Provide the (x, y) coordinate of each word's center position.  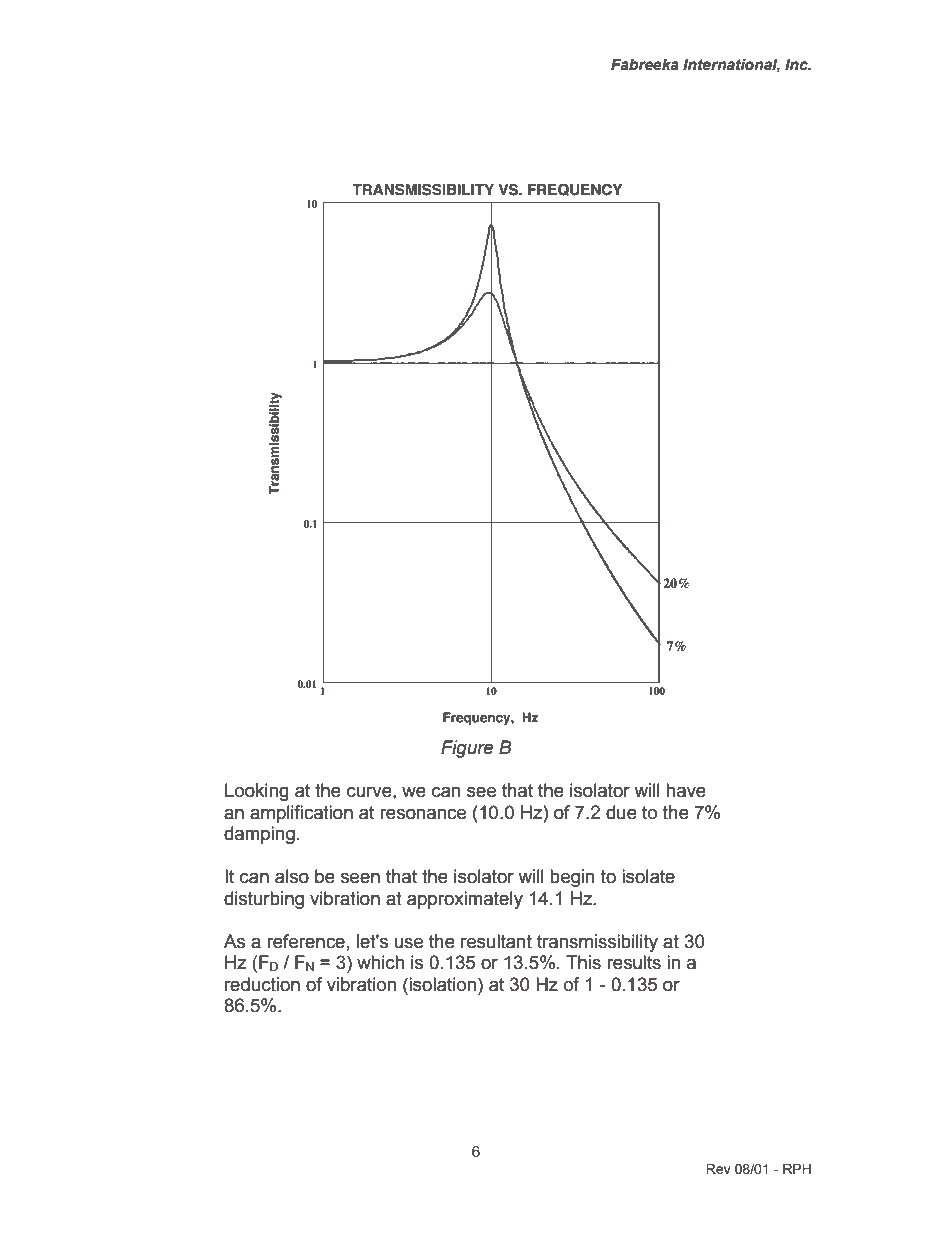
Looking (257, 792)
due (621, 812)
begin (572, 878)
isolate (648, 876)
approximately (465, 900)
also (292, 876)
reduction (262, 984)
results (634, 962)
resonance (423, 814)
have (686, 790)
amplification (301, 814)
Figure (467, 749)
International (731, 66)
